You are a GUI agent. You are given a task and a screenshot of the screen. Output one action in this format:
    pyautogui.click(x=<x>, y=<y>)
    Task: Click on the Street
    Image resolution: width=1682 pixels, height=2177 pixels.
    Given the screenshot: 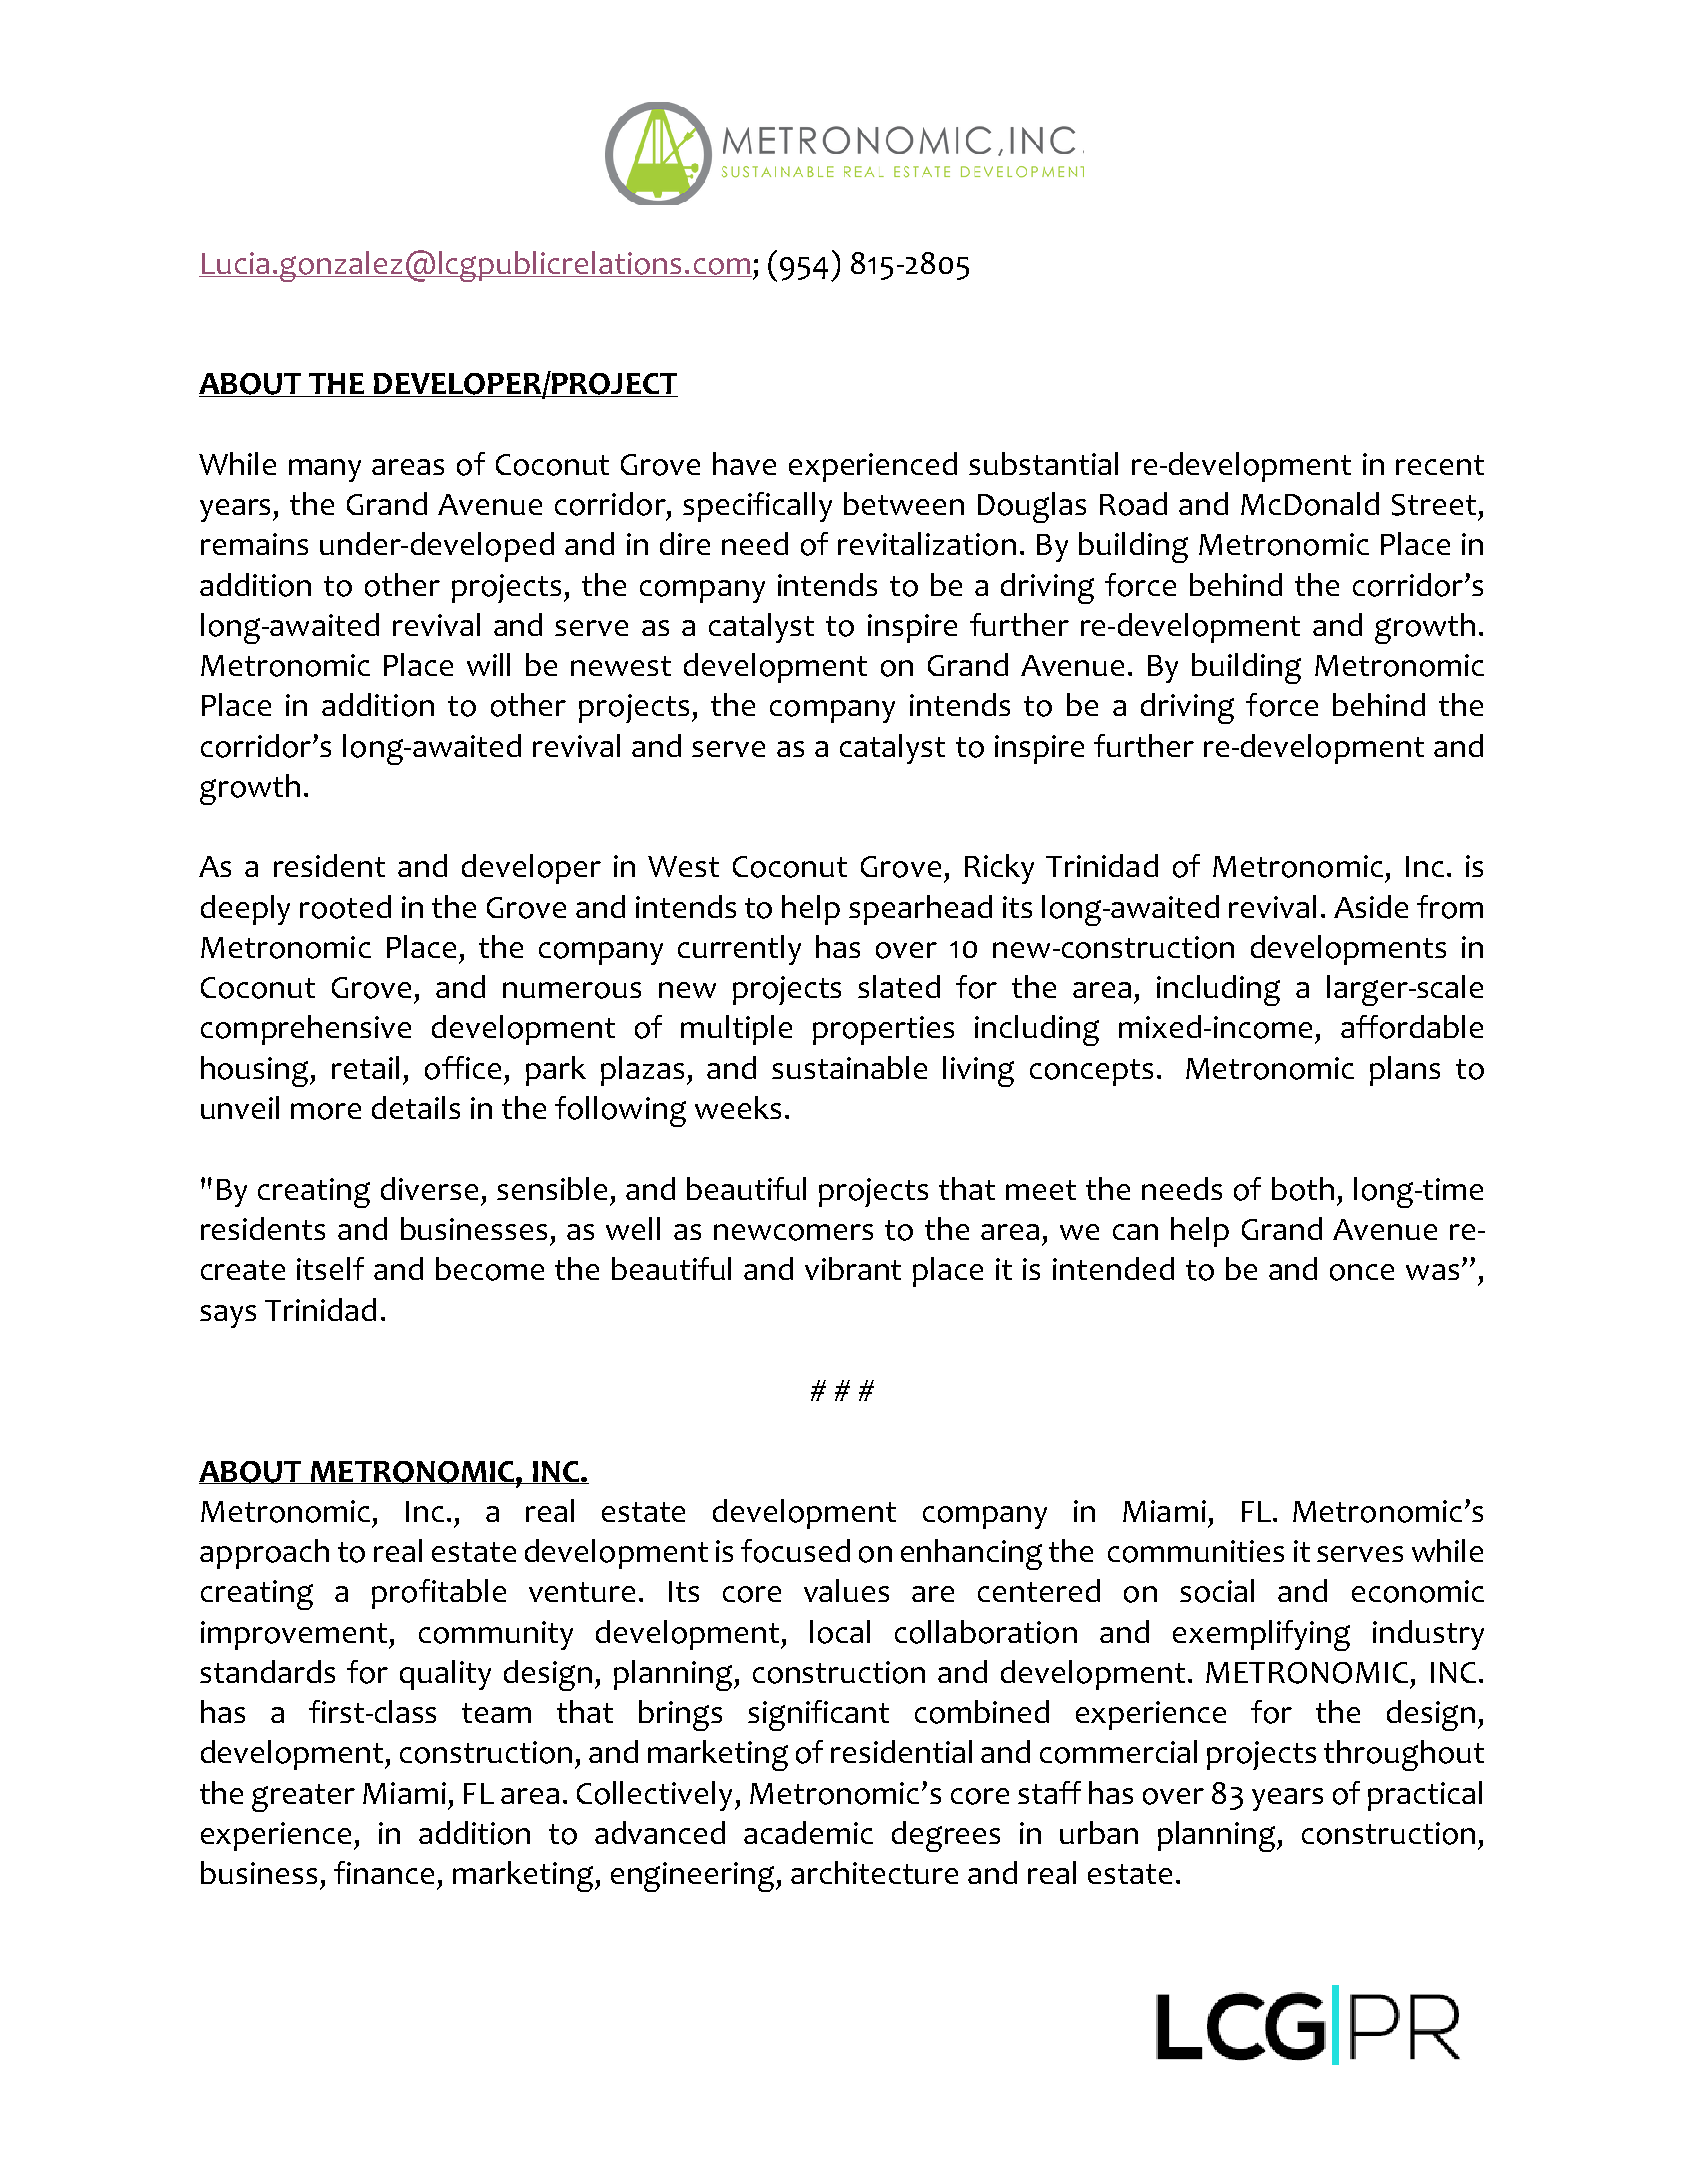 What is the action you would take?
    pyautogui.click(x=1434, y=505)
